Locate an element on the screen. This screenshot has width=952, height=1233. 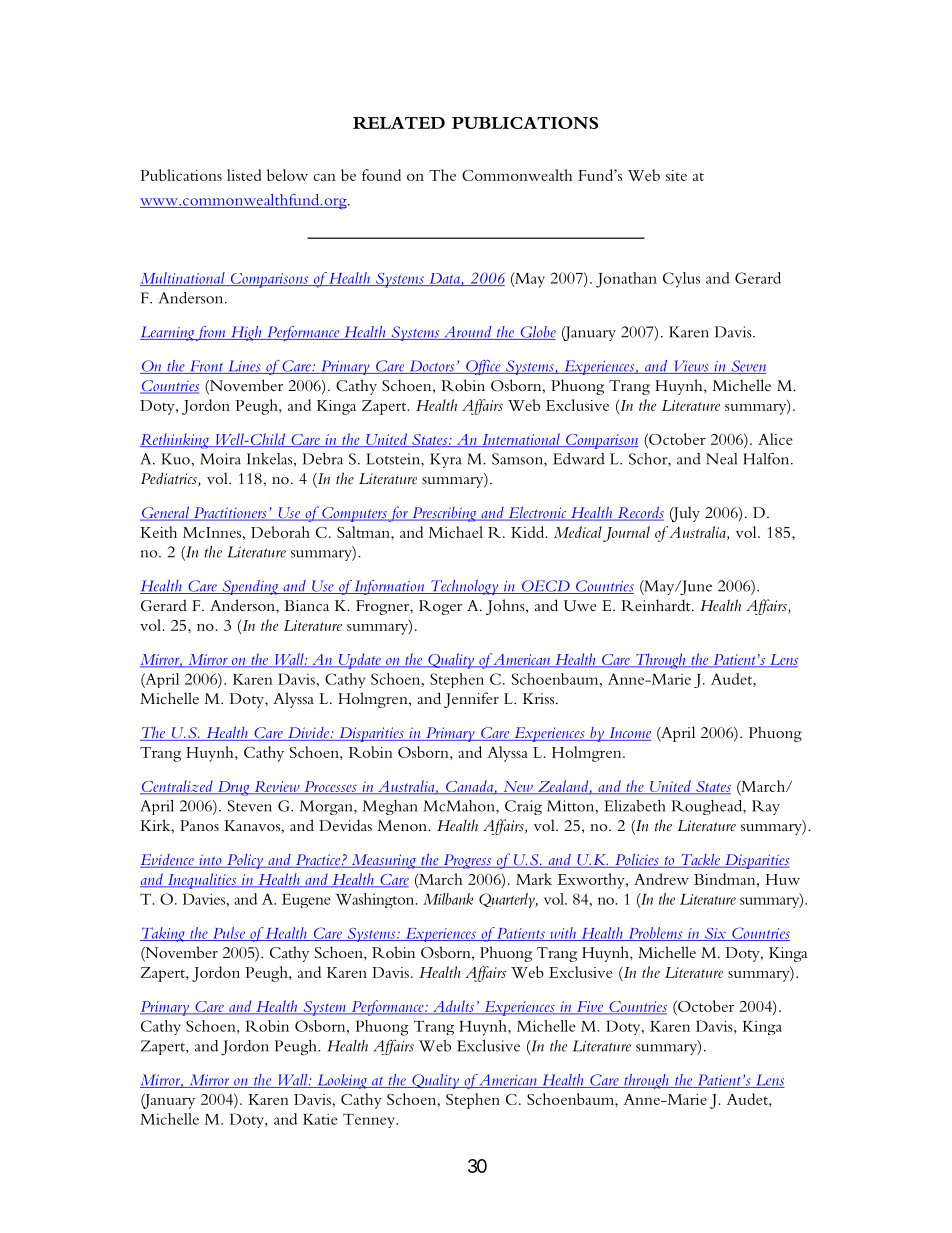
RELATED is located at coordinates (399, 123).
